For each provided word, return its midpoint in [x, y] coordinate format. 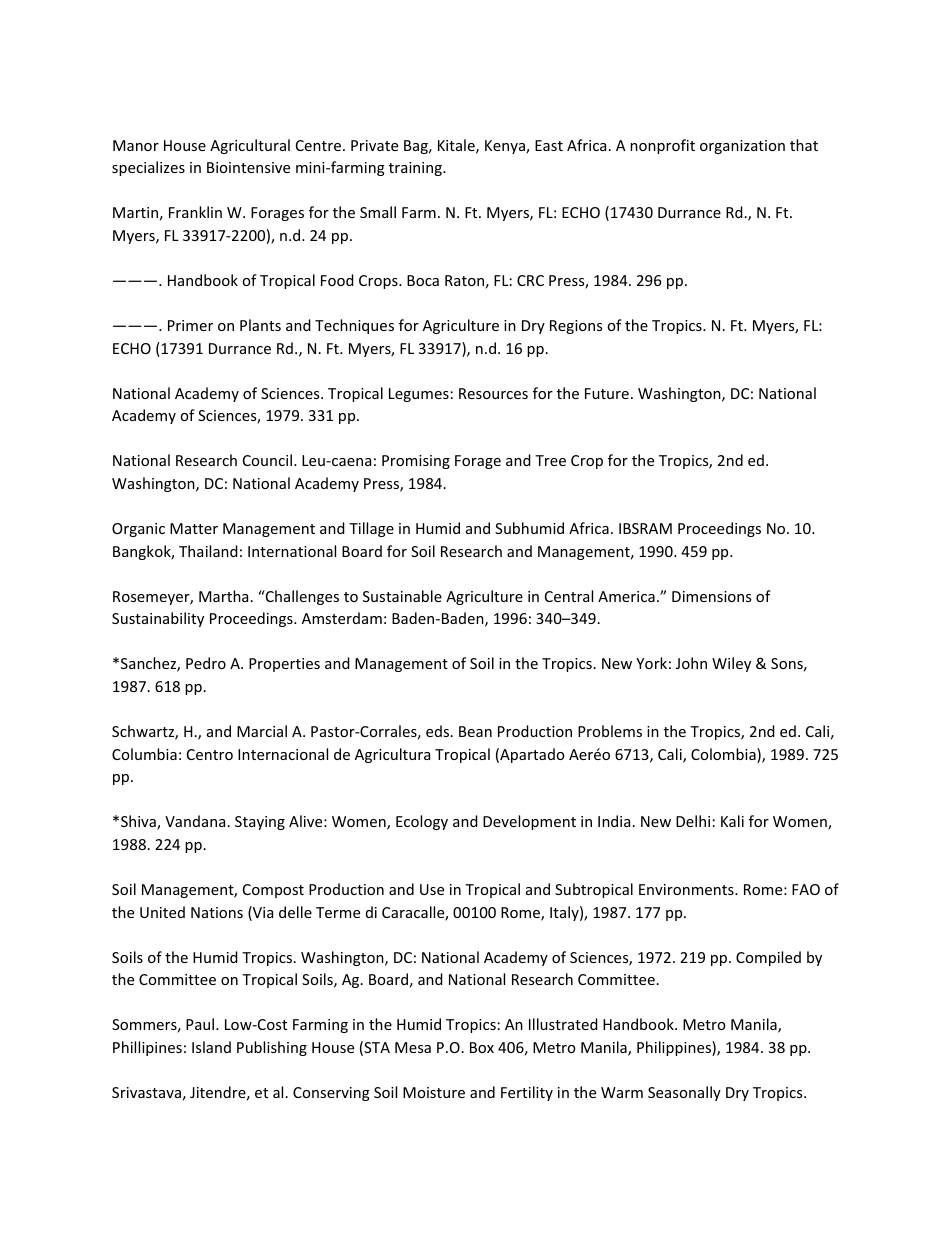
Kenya [506, 147]
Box [482, 1047]
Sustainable [402, 596]
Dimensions [711, 596]
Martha [223, 596]
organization [742, 147]
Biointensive [248, 167]
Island [211, 1047]
